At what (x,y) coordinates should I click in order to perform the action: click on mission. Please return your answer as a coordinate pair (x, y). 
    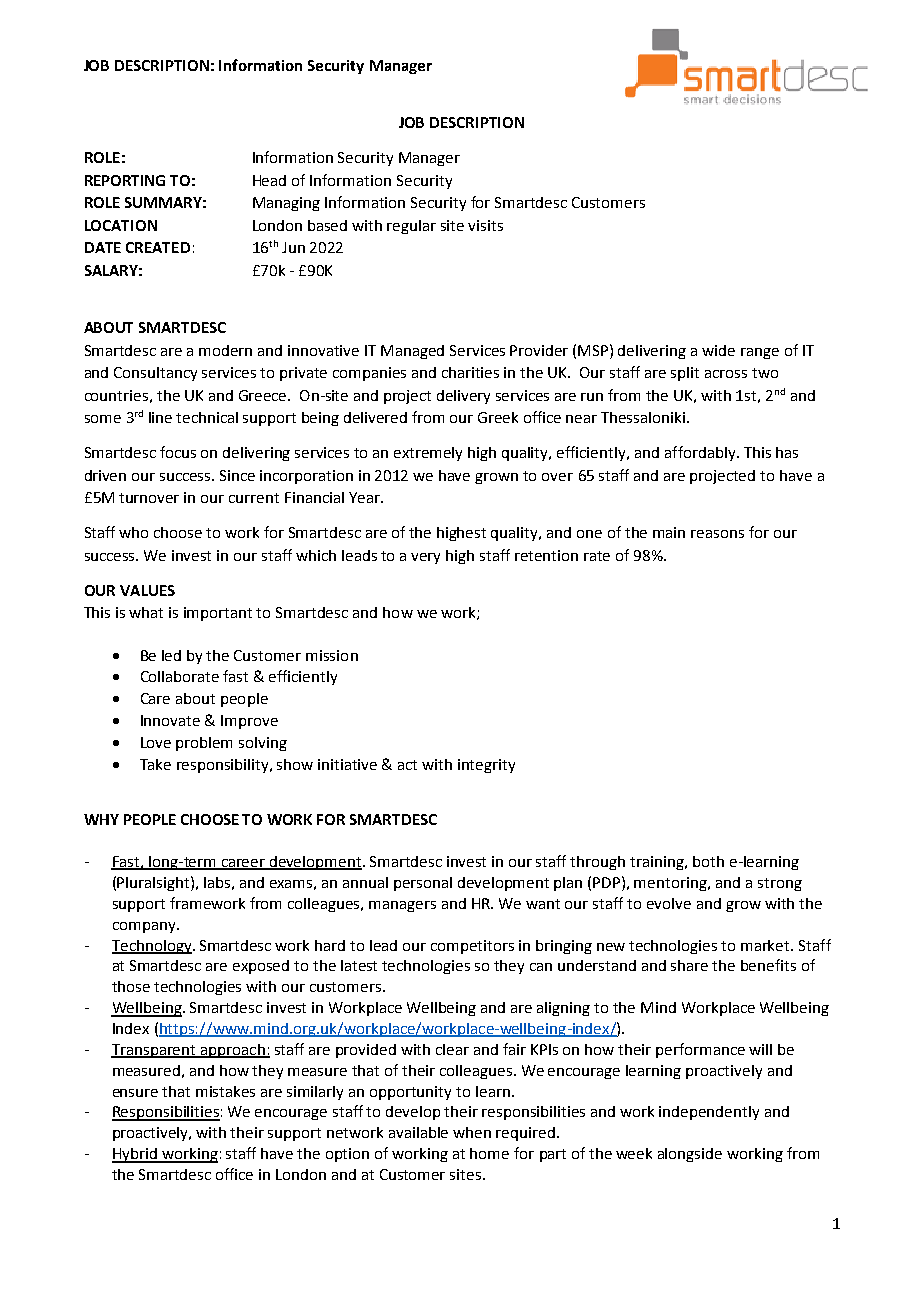
    Looking at the image, I should click on (332, 655).
